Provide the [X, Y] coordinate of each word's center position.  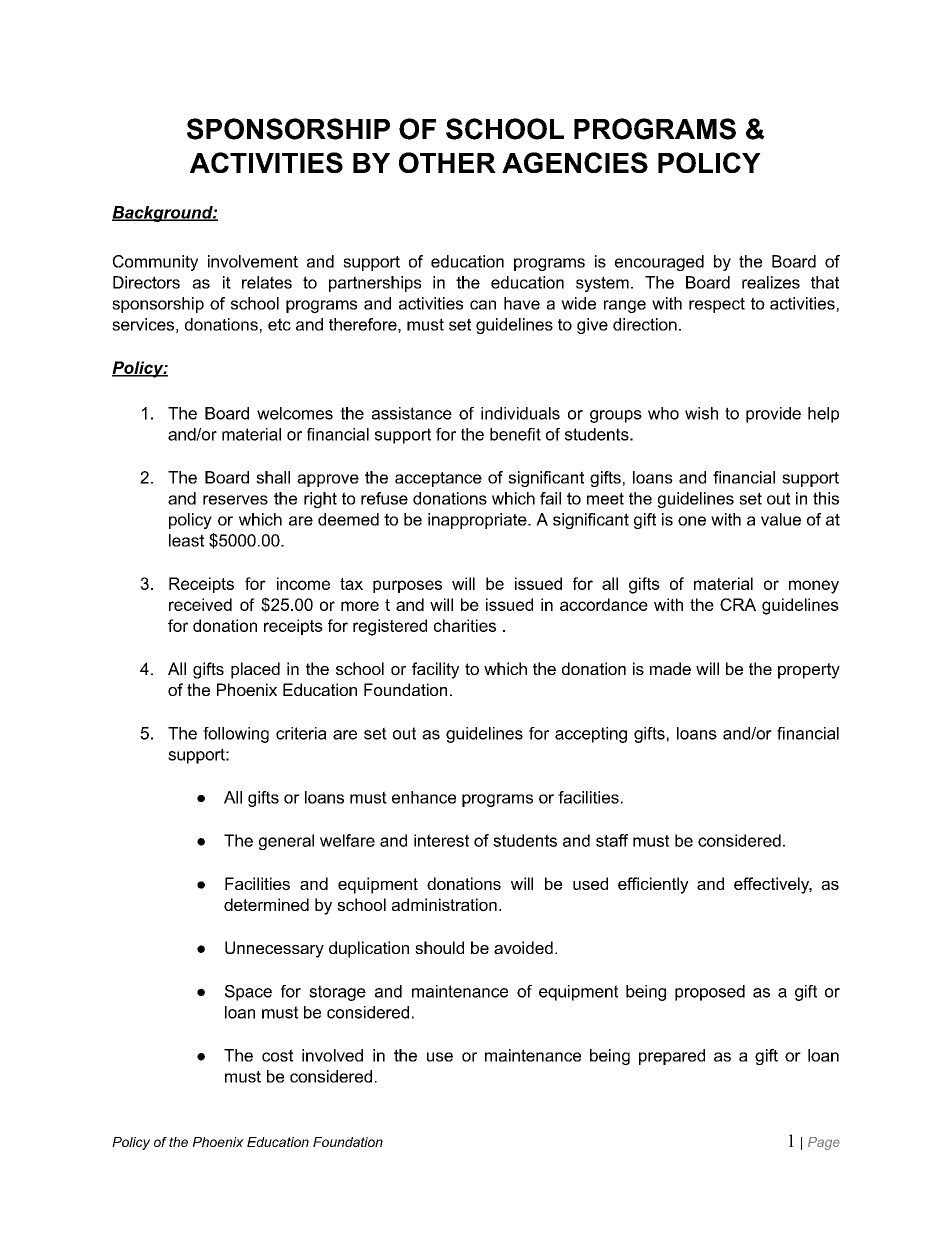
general [286, 842]
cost [277, 1055]
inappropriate [478, 521]
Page [824, 1143]
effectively [773, 885]
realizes [771, 282]
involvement [253, 261]
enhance [424, 797]
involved [332, 1055]
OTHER [447, 162]
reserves [235, 500]
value [781, 519]
